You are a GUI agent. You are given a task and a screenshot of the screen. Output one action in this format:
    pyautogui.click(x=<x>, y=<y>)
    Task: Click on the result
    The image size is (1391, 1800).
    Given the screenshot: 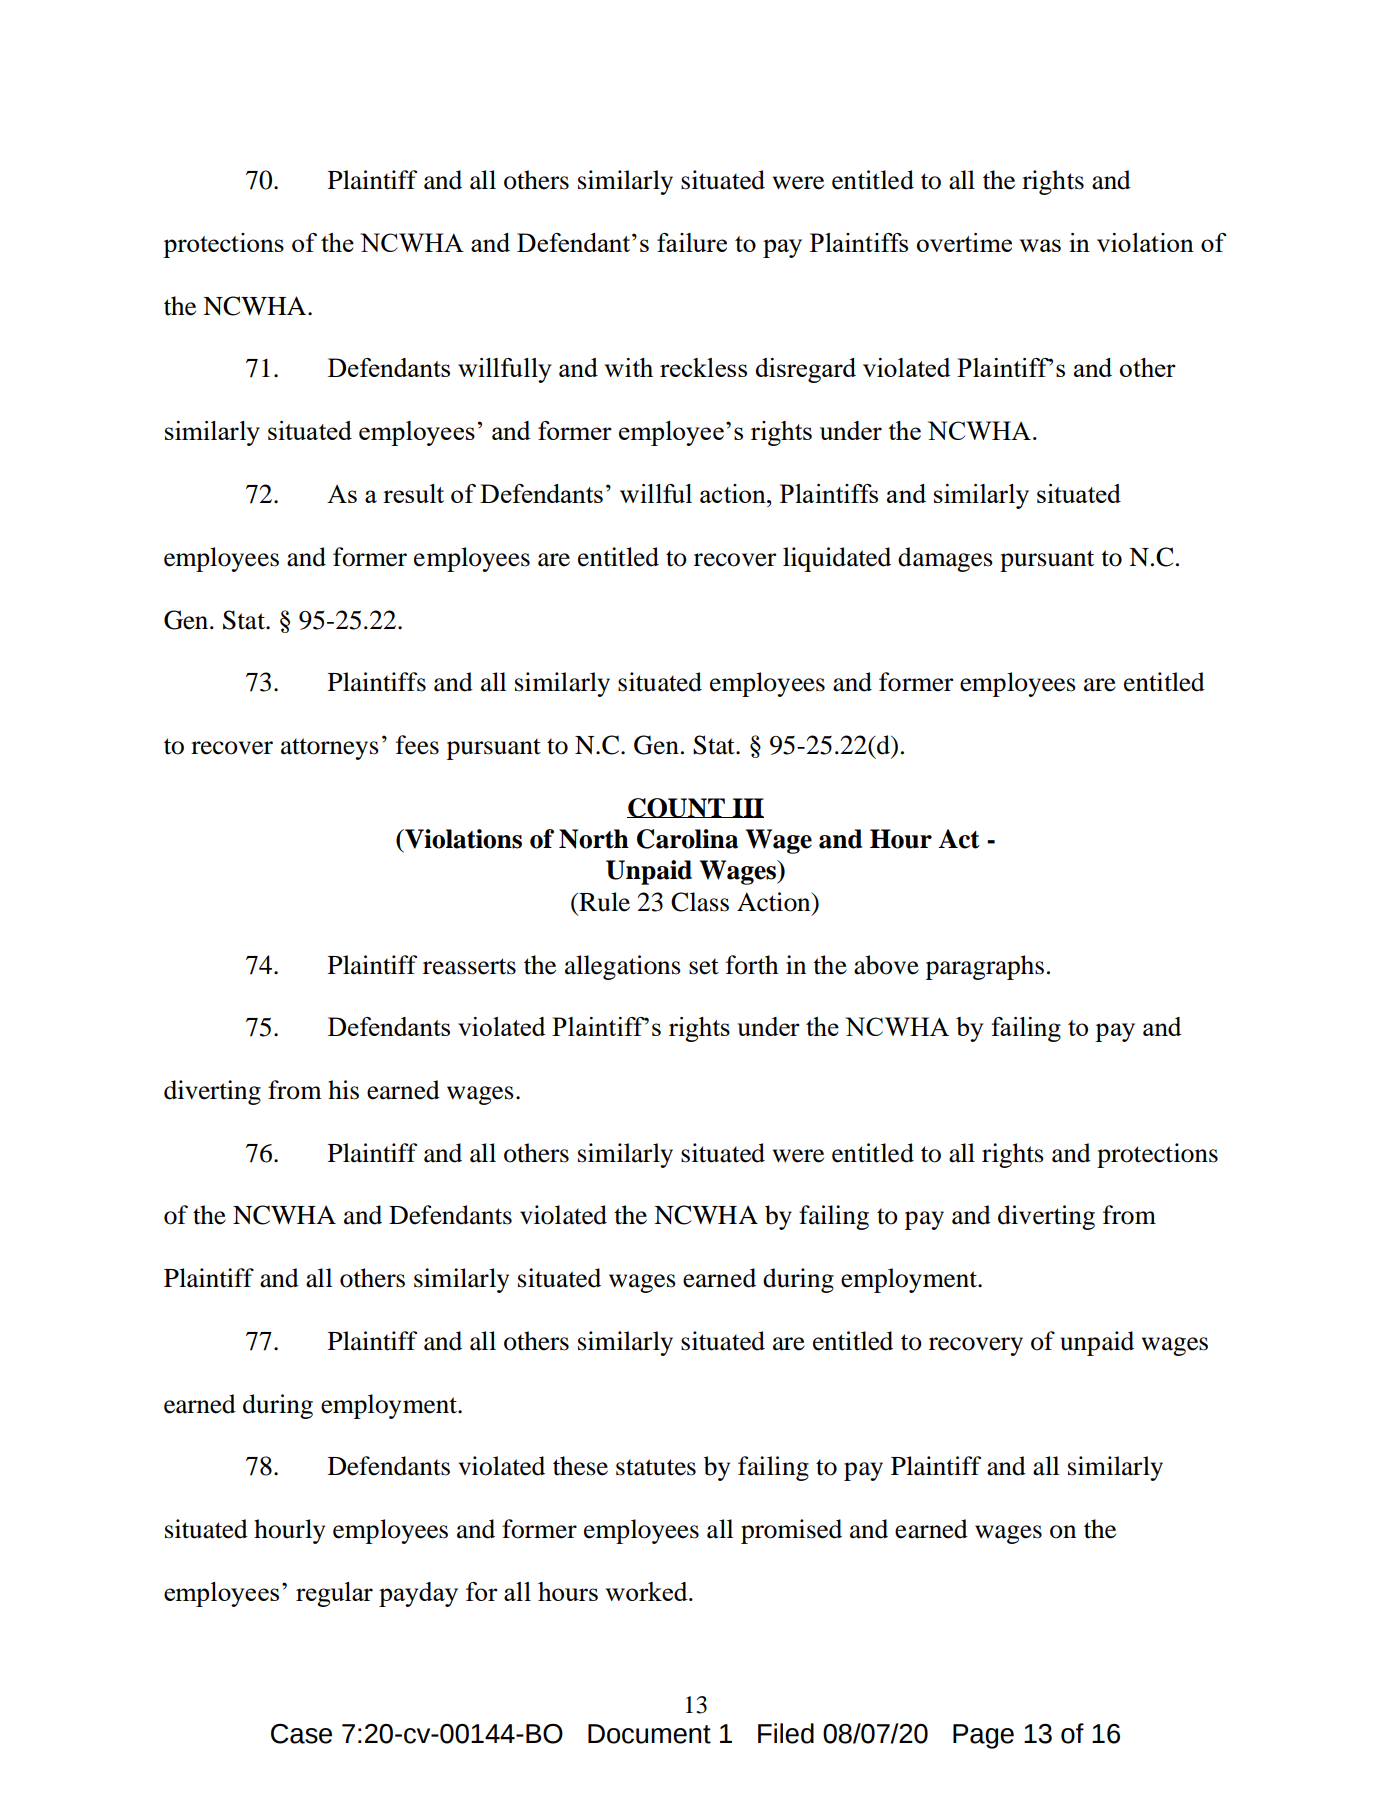 What is the action you would take?
    pyautogui.click(x=413, y=493)
